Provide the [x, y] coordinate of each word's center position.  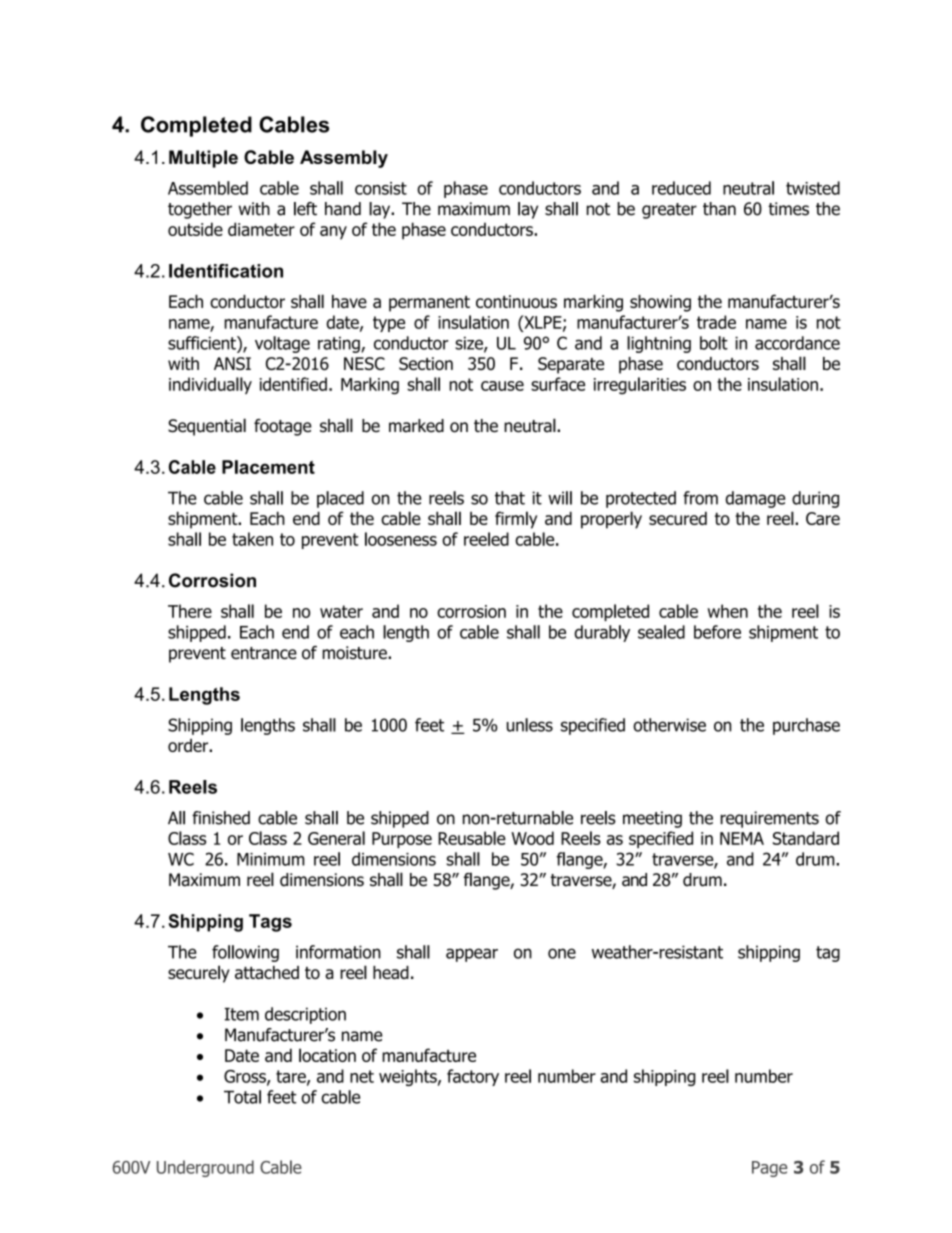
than [719, 209]
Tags [270, 923]
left [305, 209]
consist [381, 188]
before [717, 632]
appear [472, 955]
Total [242, 1097]
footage [283, 427]
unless [530, 725]
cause [502, 386]
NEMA [742, 838]
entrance [264, 653]
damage [755, 499]
